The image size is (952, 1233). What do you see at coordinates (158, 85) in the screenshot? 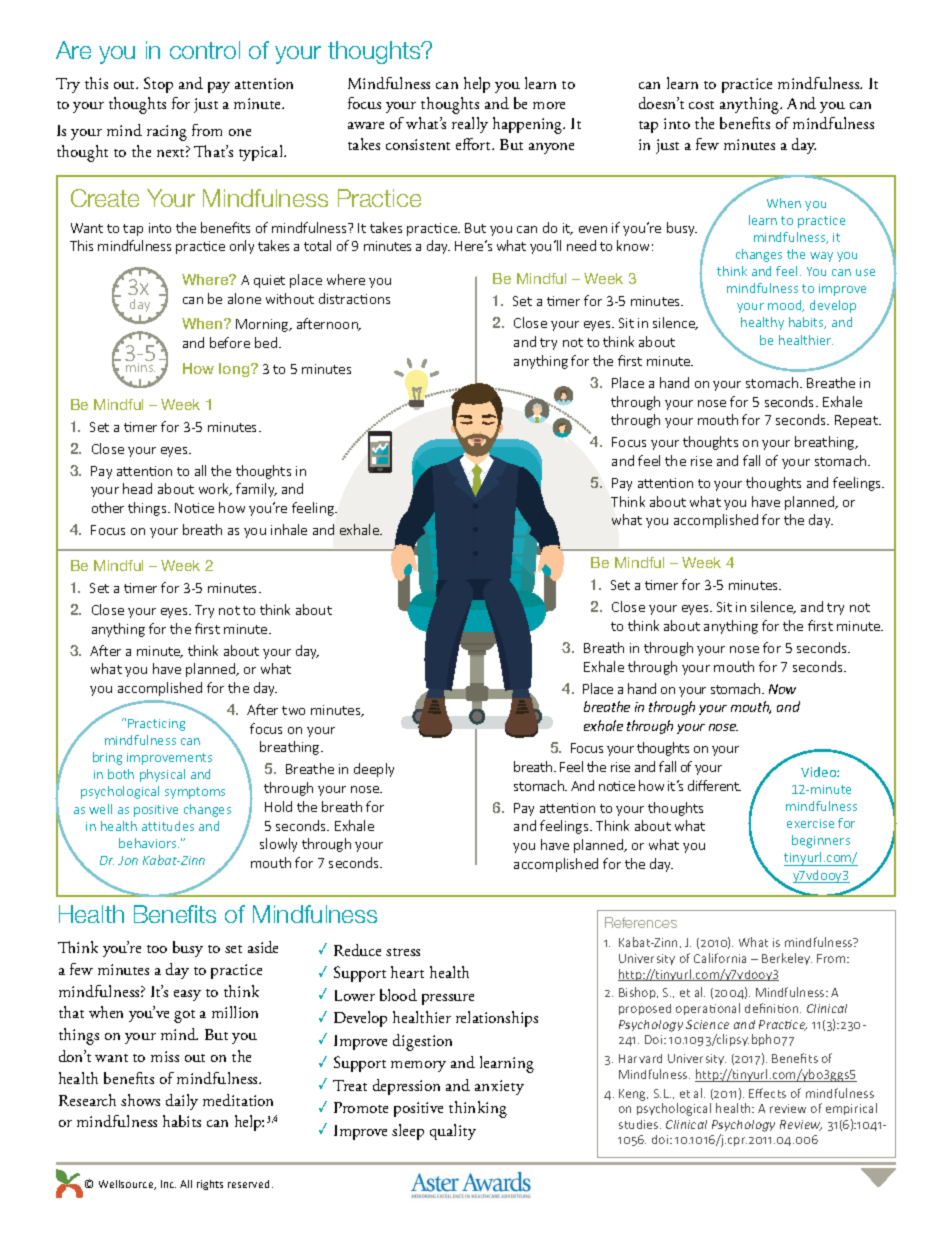
I see `Stop` at bounding box center [158, 85].
